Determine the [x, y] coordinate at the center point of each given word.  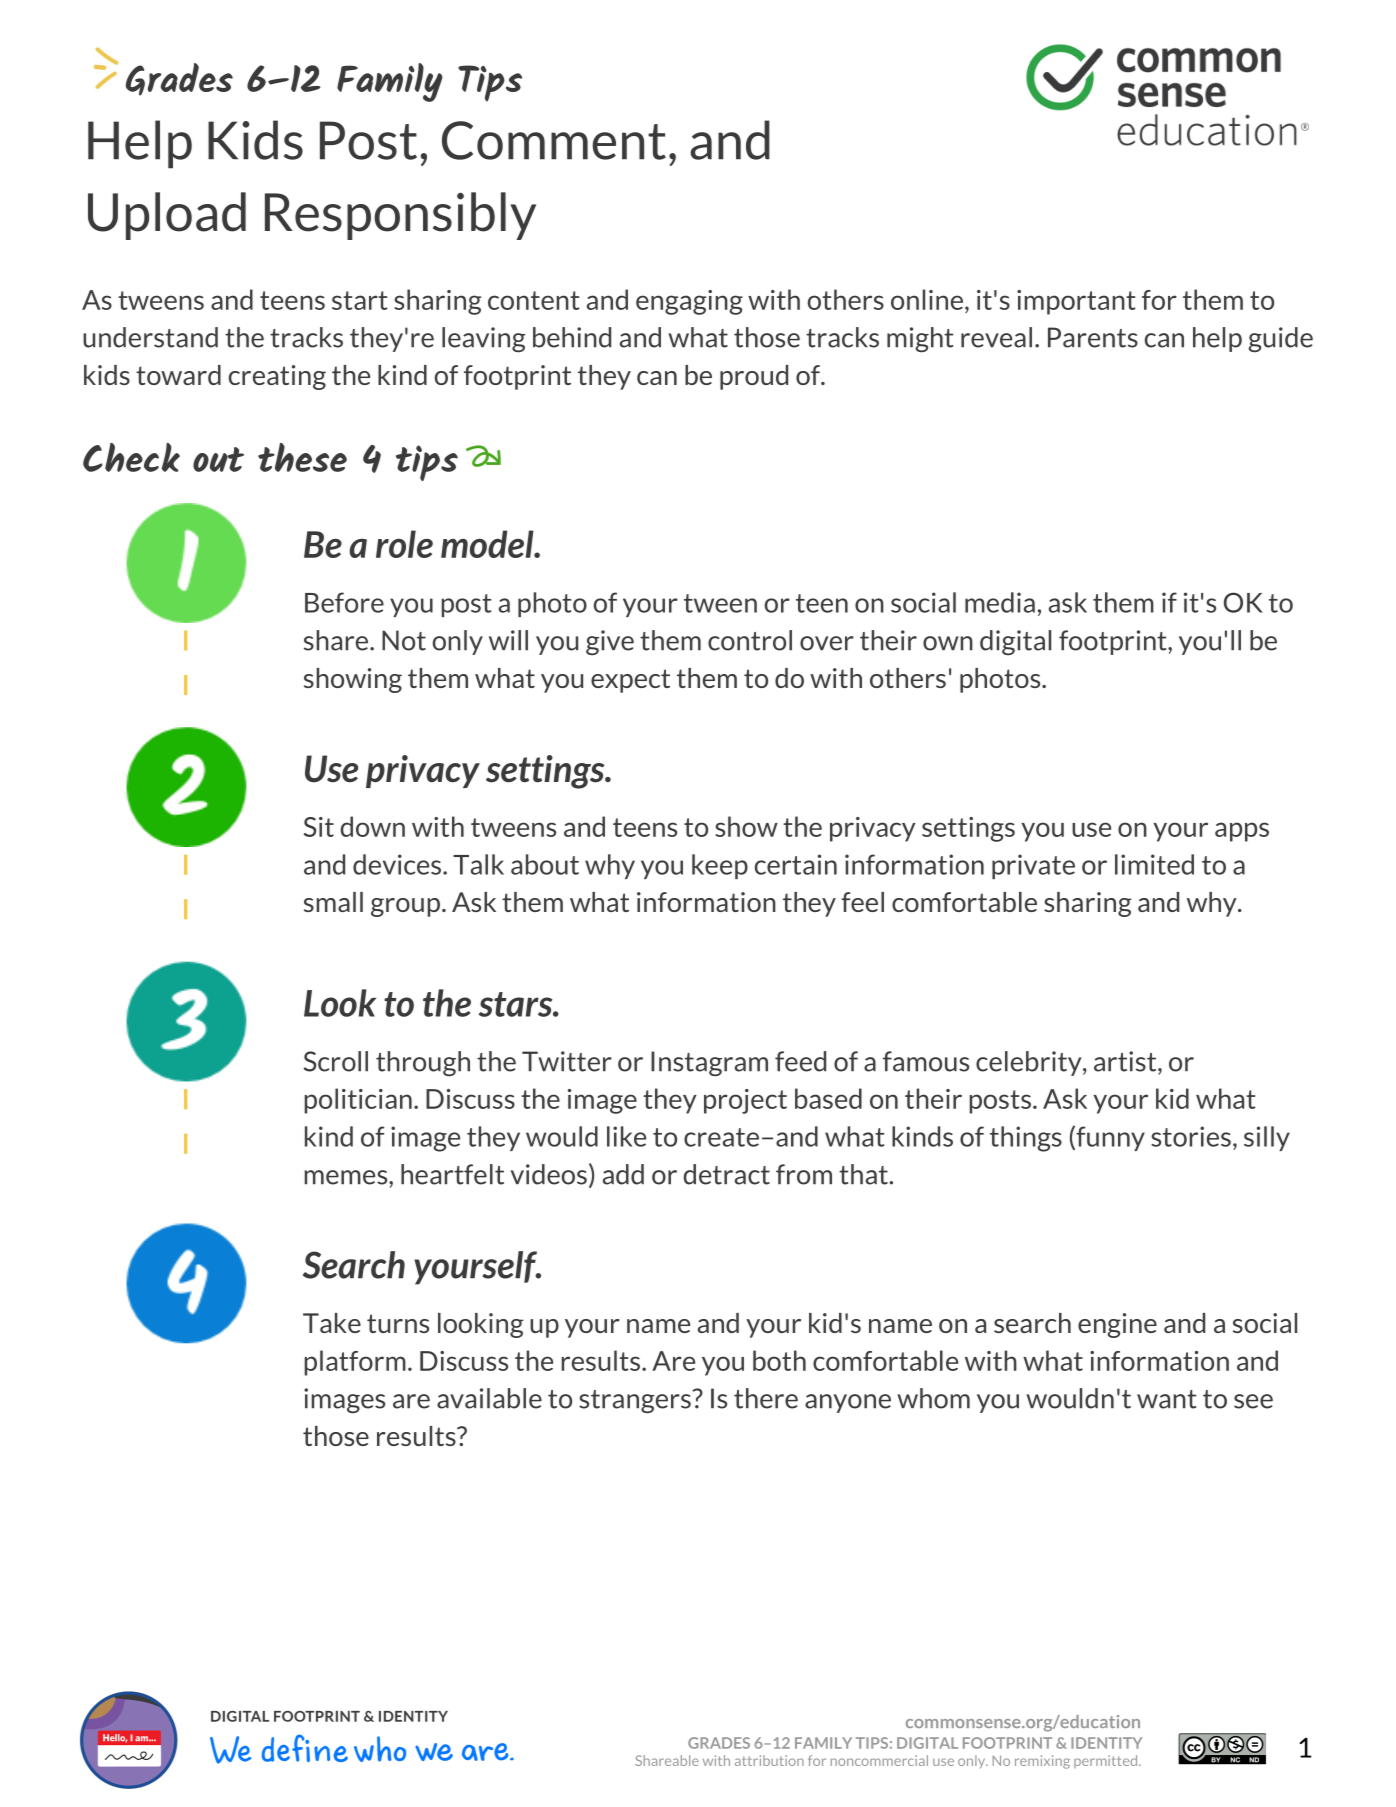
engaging [689, 302]
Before [344, 602]
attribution [769, 1760]
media [1000, 602]
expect [630, 681]
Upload [167, 216]
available [489, 1398]
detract [726, 1174]
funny [1109, 1138]
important [1076, 302]
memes [347, 1177]
